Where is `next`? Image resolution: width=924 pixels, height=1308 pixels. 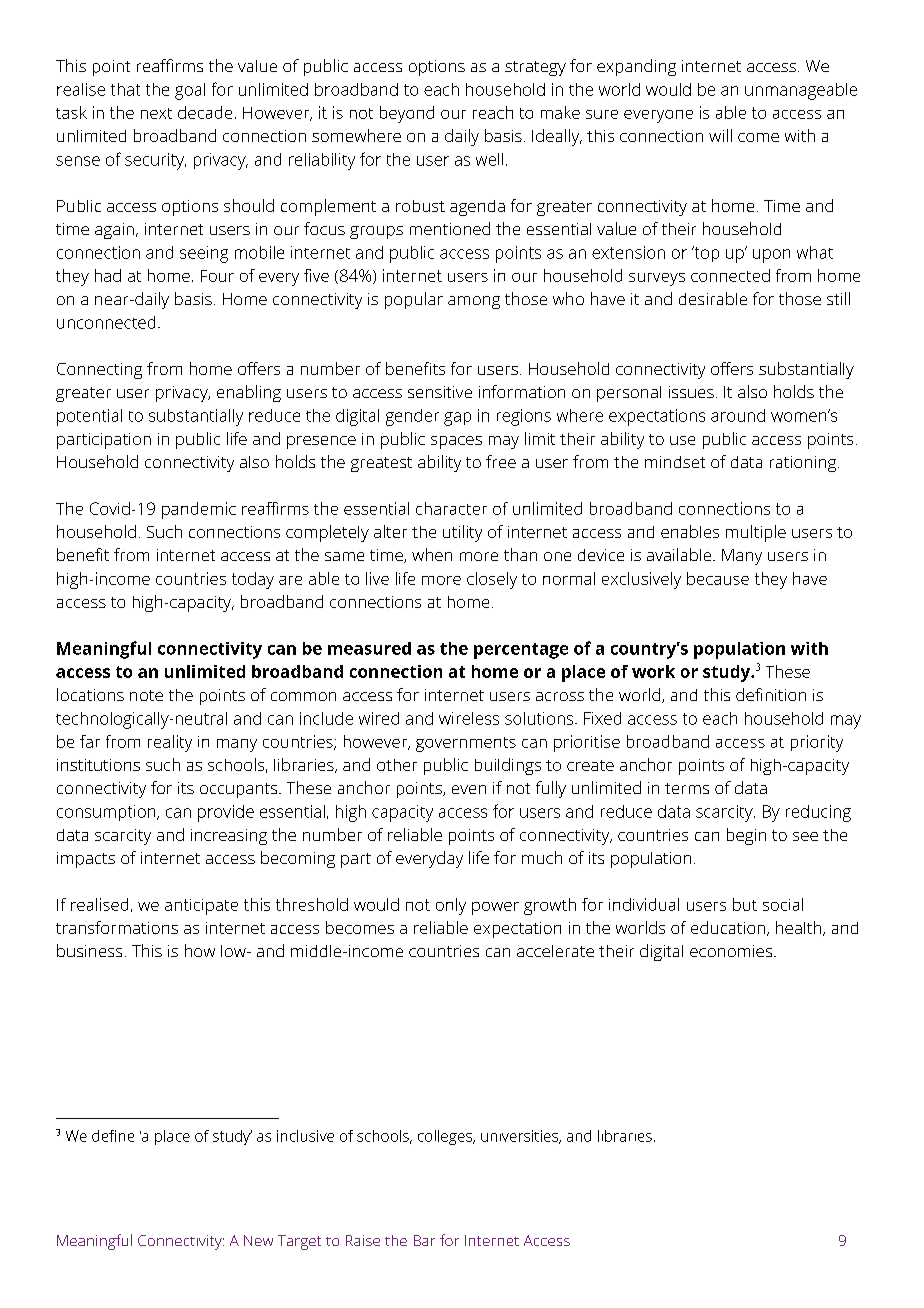
next is located at coordinates (156, 113).
